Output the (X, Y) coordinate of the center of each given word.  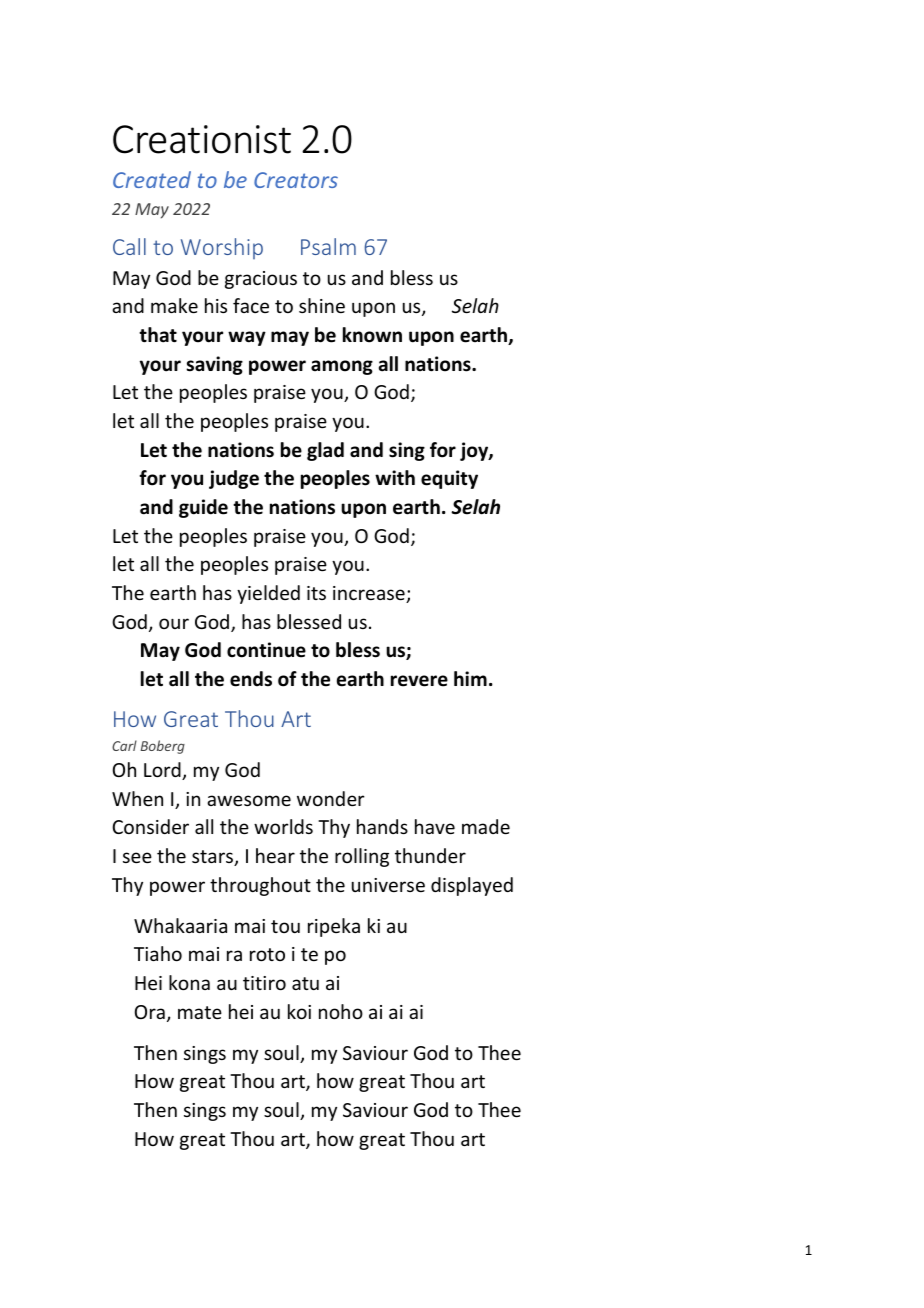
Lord (163, 771)
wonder (331, 798)
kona (189, 982)
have (435, 826)
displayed (472, 886)
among (342, 367)
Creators (296, 180)
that (158, 335)
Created (152, 179)
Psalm (328, 246)
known (372, 335)
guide (203, 508)
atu (305, 983)
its (316, 593)
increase (370, 594)
